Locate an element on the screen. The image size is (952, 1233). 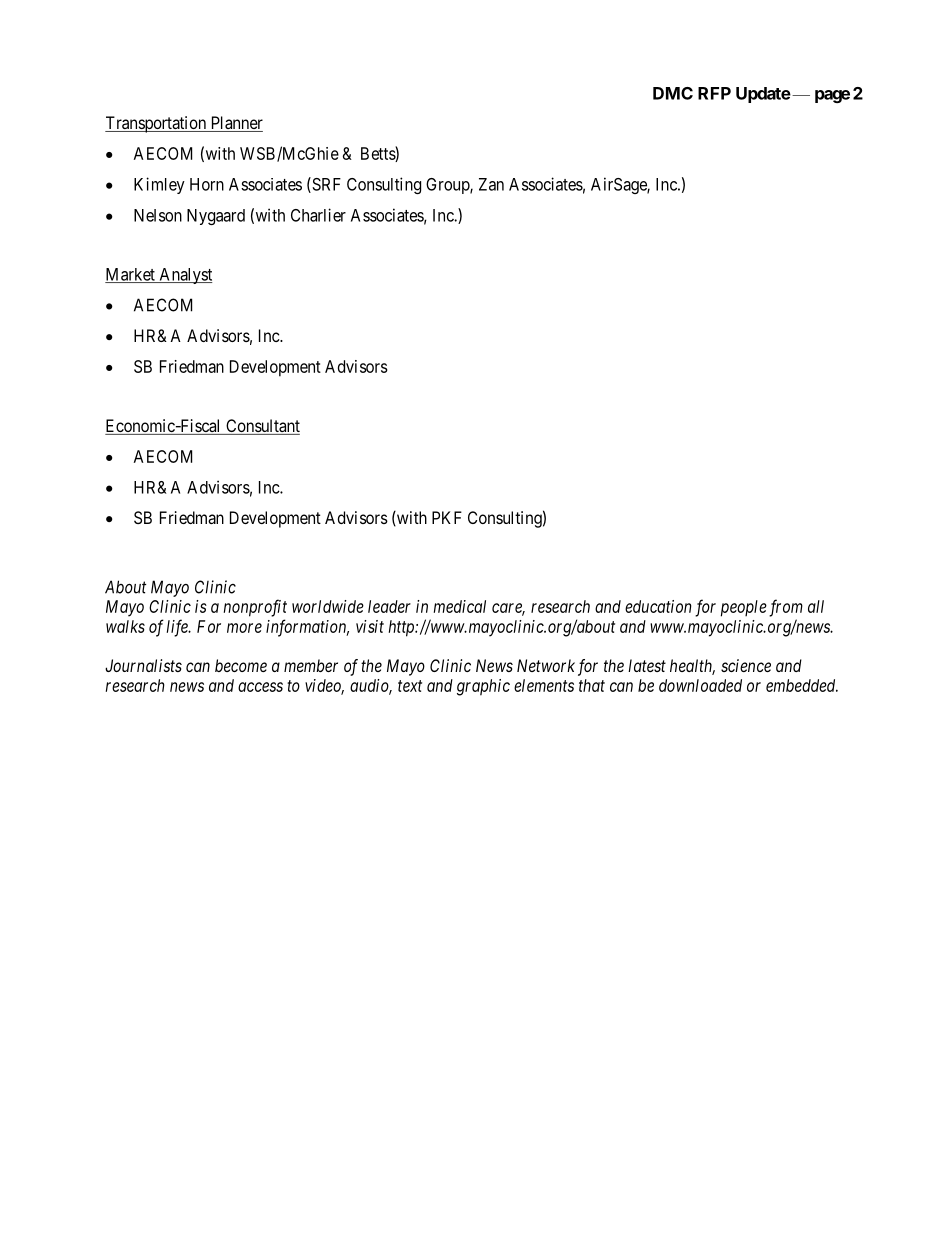
Consultant is located at coordinates (262, 427).
